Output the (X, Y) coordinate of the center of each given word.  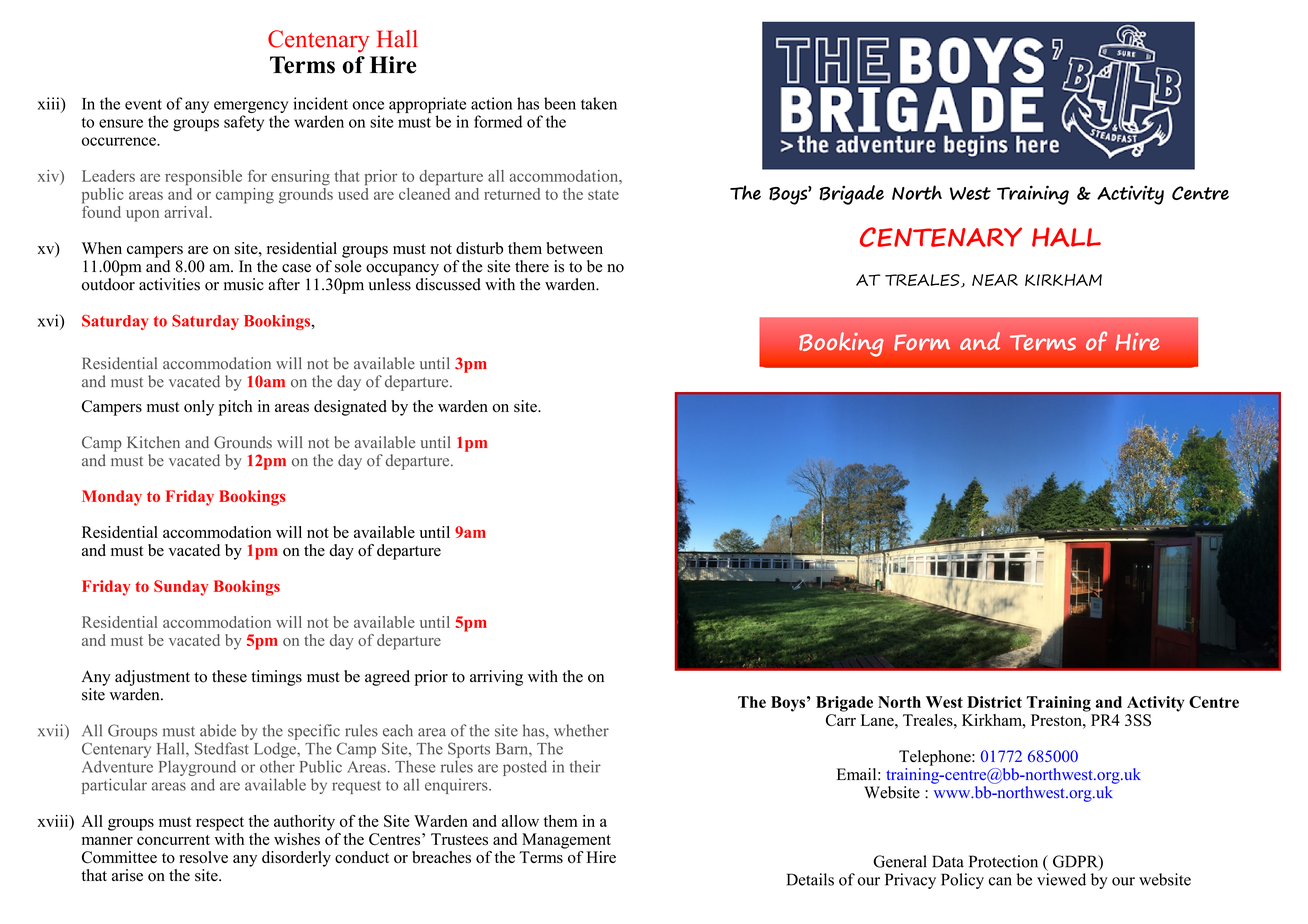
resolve (203, 857)
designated (350, 408)
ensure (121, 123)
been (560, 103)
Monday (112, 498)
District (994, 702)
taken (599, 103)
